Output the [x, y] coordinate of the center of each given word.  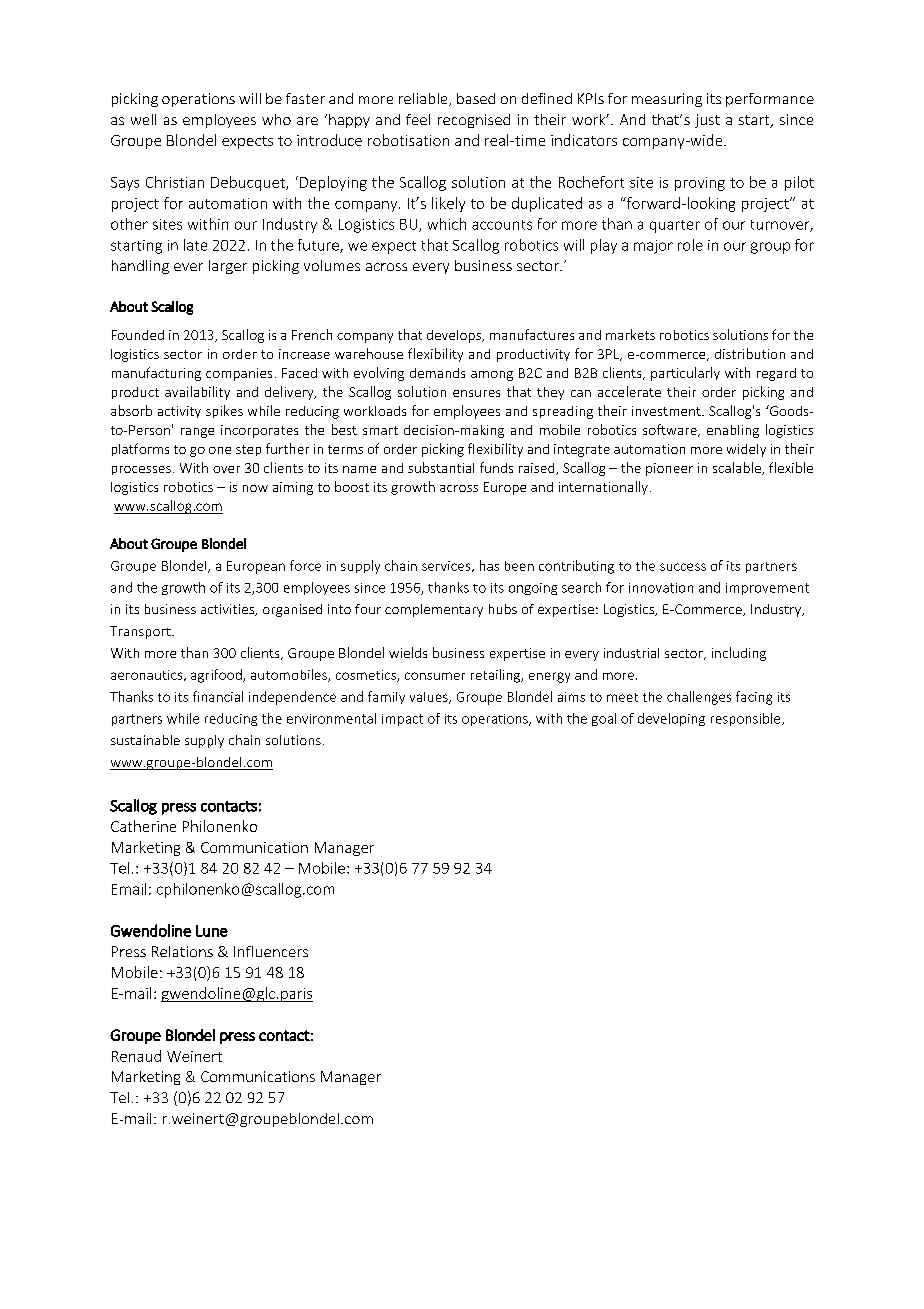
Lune [212, 931]
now [255, 488]
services [447, 566]
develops [455, 336]
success [683, 567]
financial [218, 696]
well [143, 119]
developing [671, 719]
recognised [474, 121]
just [707, 121]
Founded [138, 335]
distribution [750, 353]
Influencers [271, 951]
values [430, 698]
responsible [747, 719]
